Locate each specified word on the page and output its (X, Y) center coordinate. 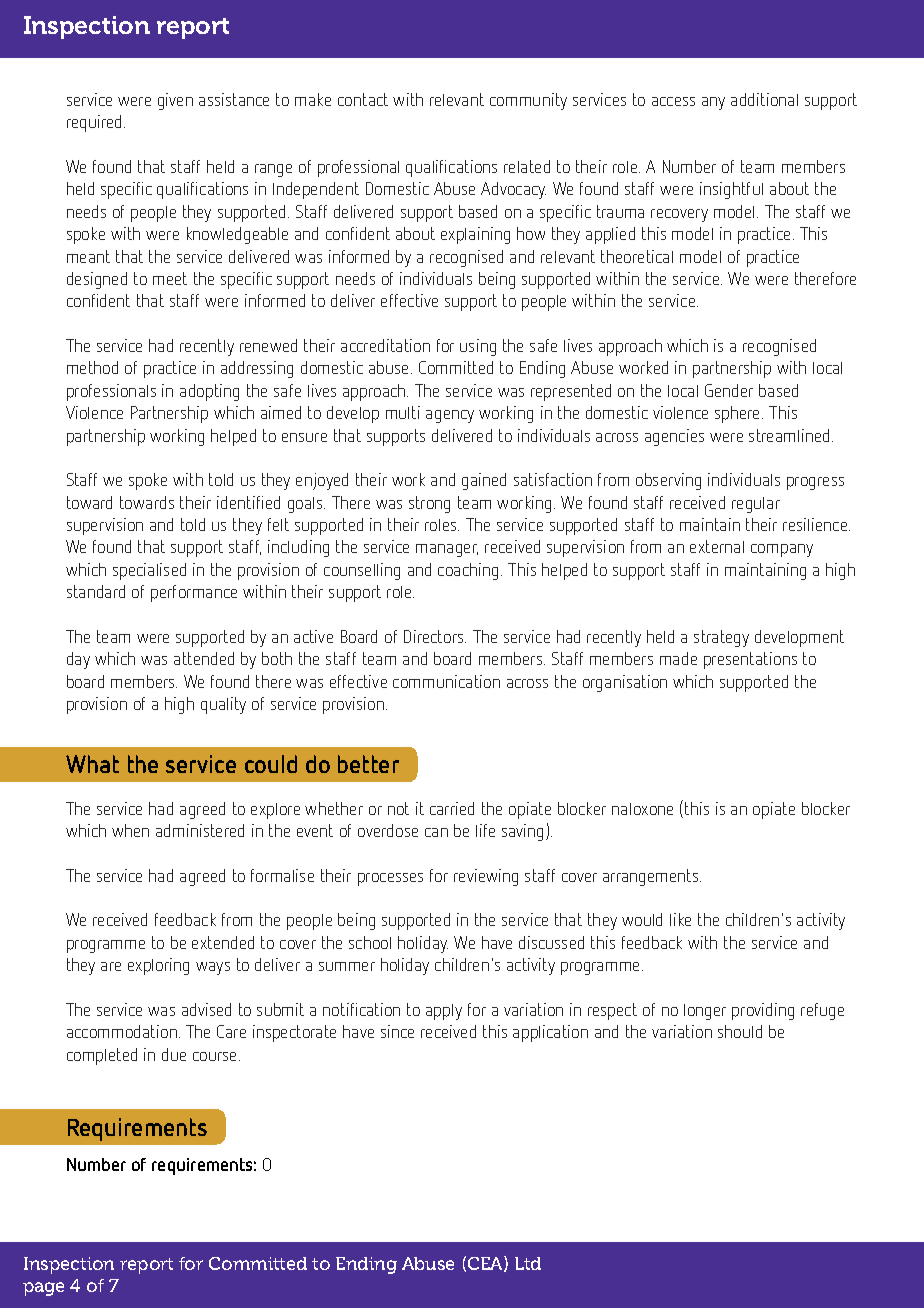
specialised (149, 571)
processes (390, 879)
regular (756, 505)
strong (429, 504)
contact (363, 99)
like (680, 919)
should (740, 1031)
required (96, 123)
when (130, 830)
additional (764, 99)
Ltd (528, 1263)
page (43, 1289)
